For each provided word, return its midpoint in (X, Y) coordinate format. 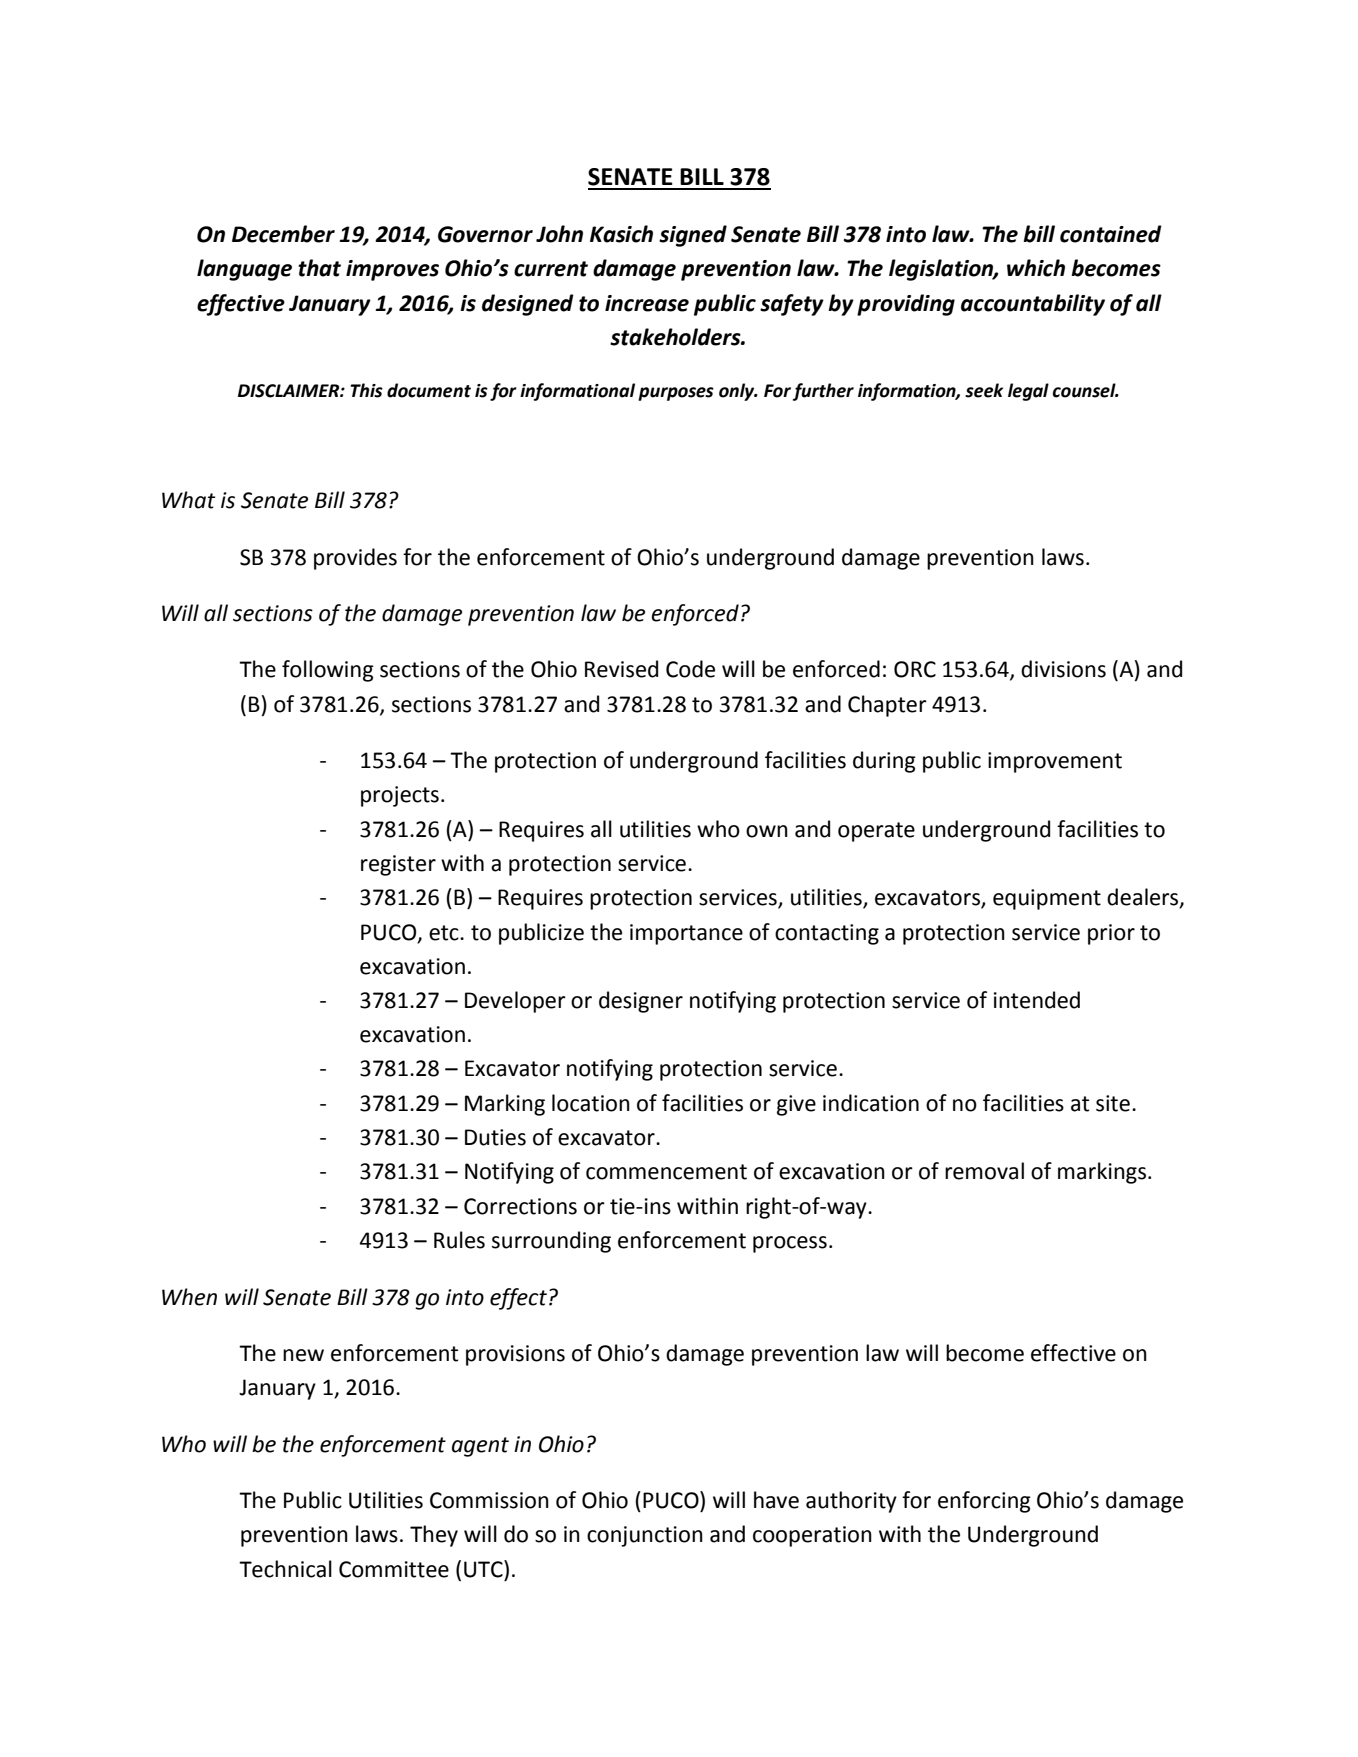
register (398, 865)
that (319, 268)
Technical (285, 1569)
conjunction (645, 1536)
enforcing (984, 1502)
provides (355, 559)
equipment (1047, 899)
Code (690, 669)
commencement (666, 1172)
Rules (459, 1240)
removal (984, 1171)
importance (686, 934)
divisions (1063, 669)
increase (647, 303)
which (1036, 268)
